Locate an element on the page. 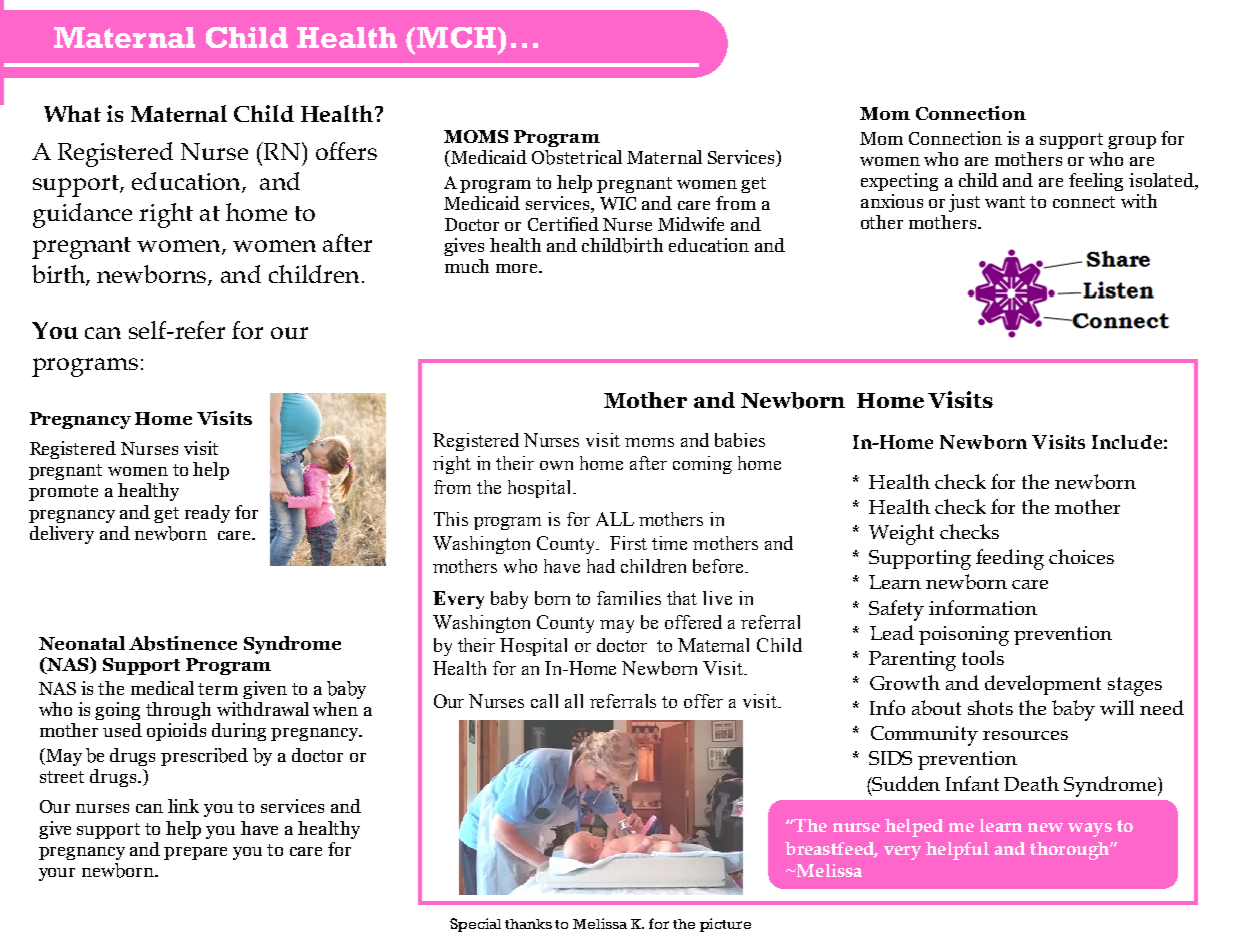 The width and height of the page is (1233, 952). thorough is located at coordinates (1070, 851).
